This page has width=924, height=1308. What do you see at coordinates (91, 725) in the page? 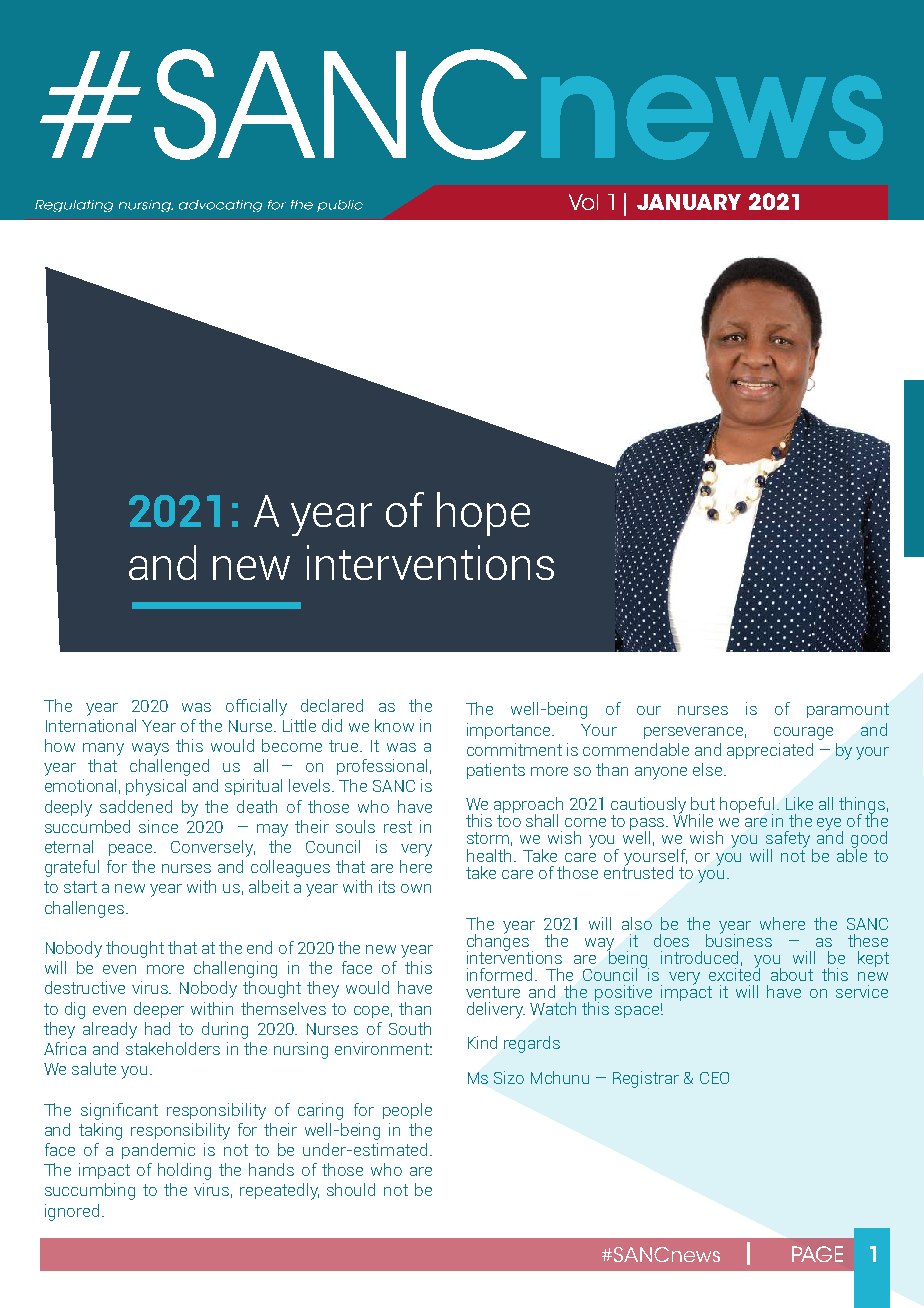
I see `International` at bounding box center [91, 725].
